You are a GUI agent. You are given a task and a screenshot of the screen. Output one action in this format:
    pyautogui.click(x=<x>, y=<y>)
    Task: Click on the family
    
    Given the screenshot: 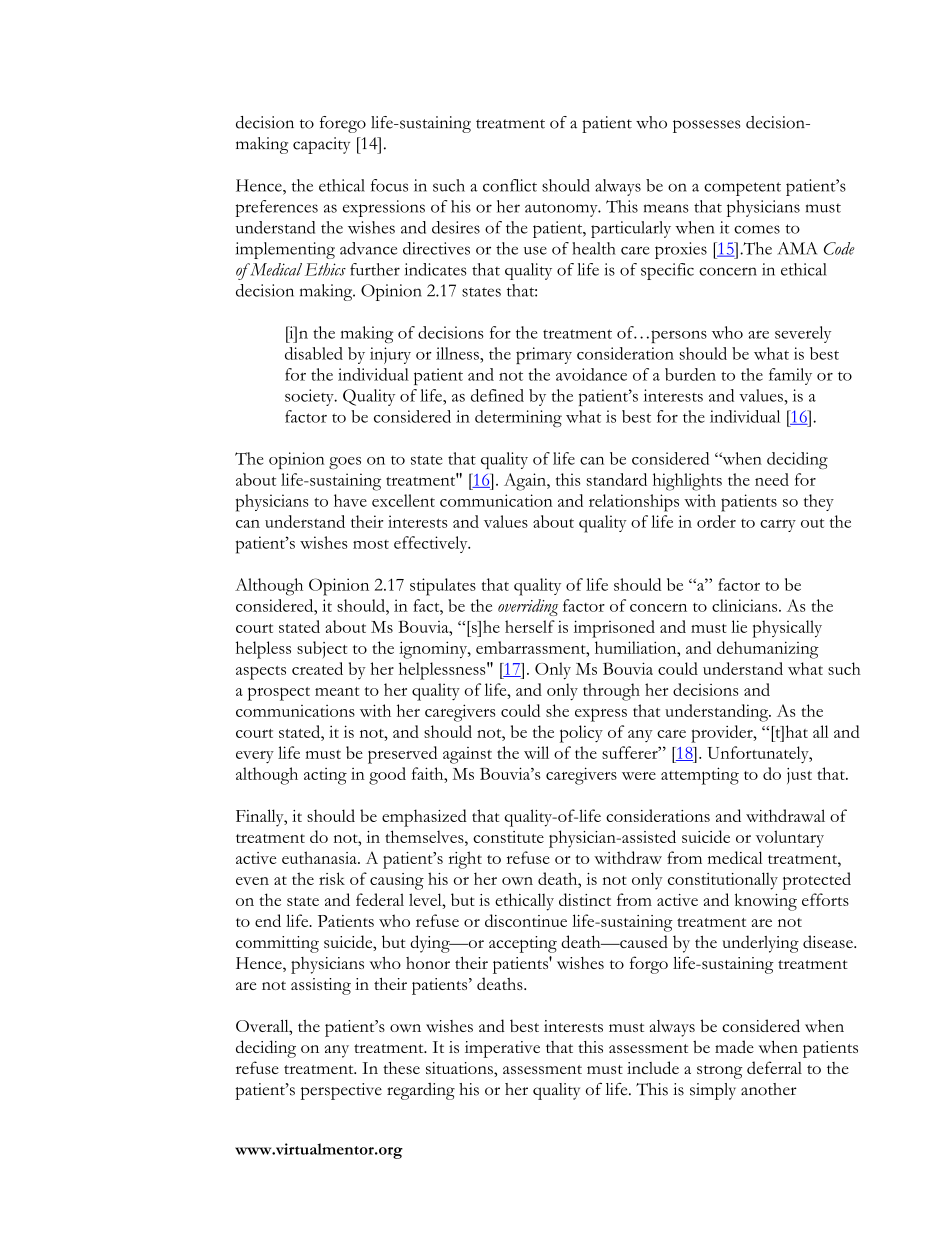 What is the action you would take?
    pyautogui.click(x=790, y=376)
